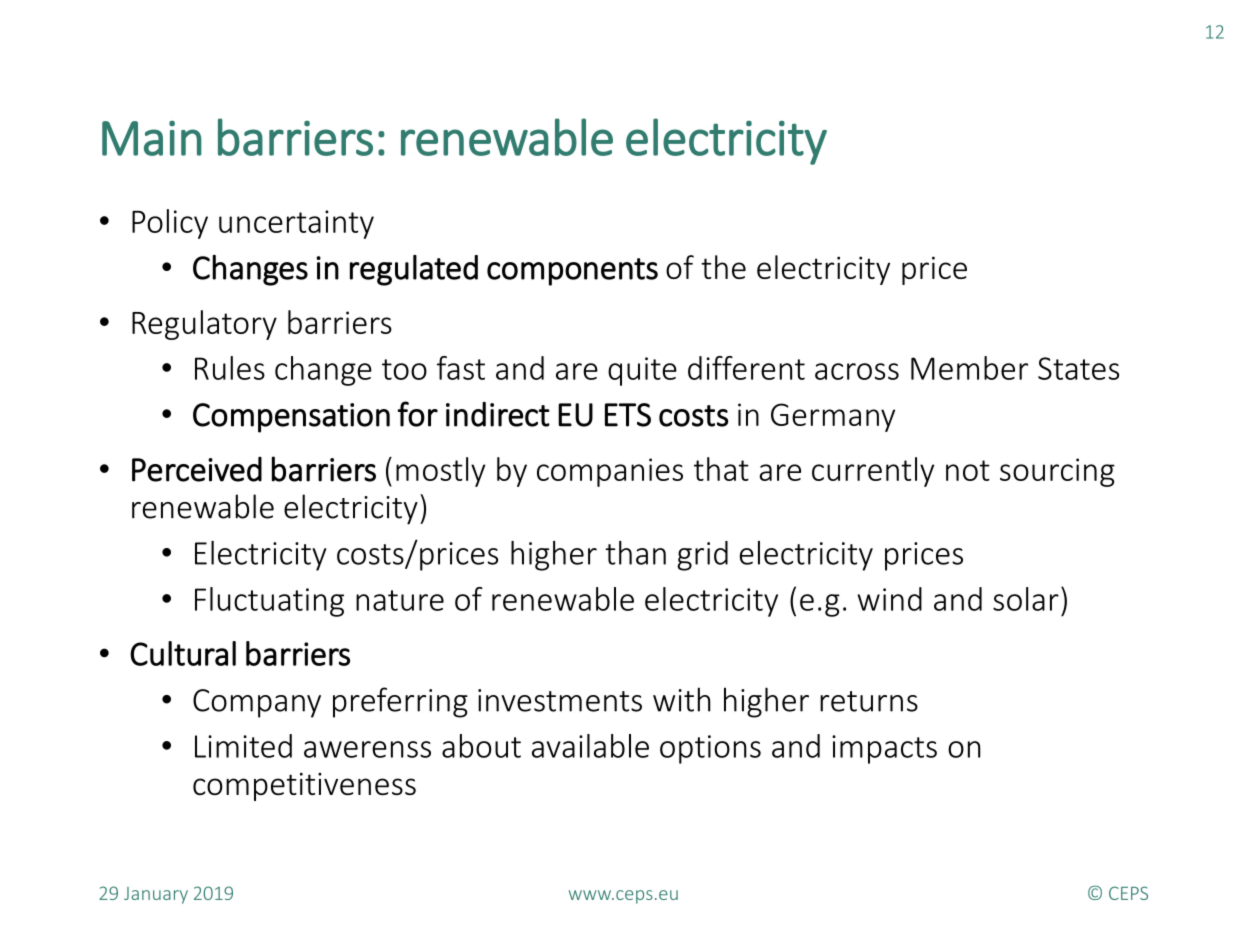 This image has width=1247, height=936. What do you see at coordinates (968, 470) in the image?
I see `not` at bounding box center [968, 470].
